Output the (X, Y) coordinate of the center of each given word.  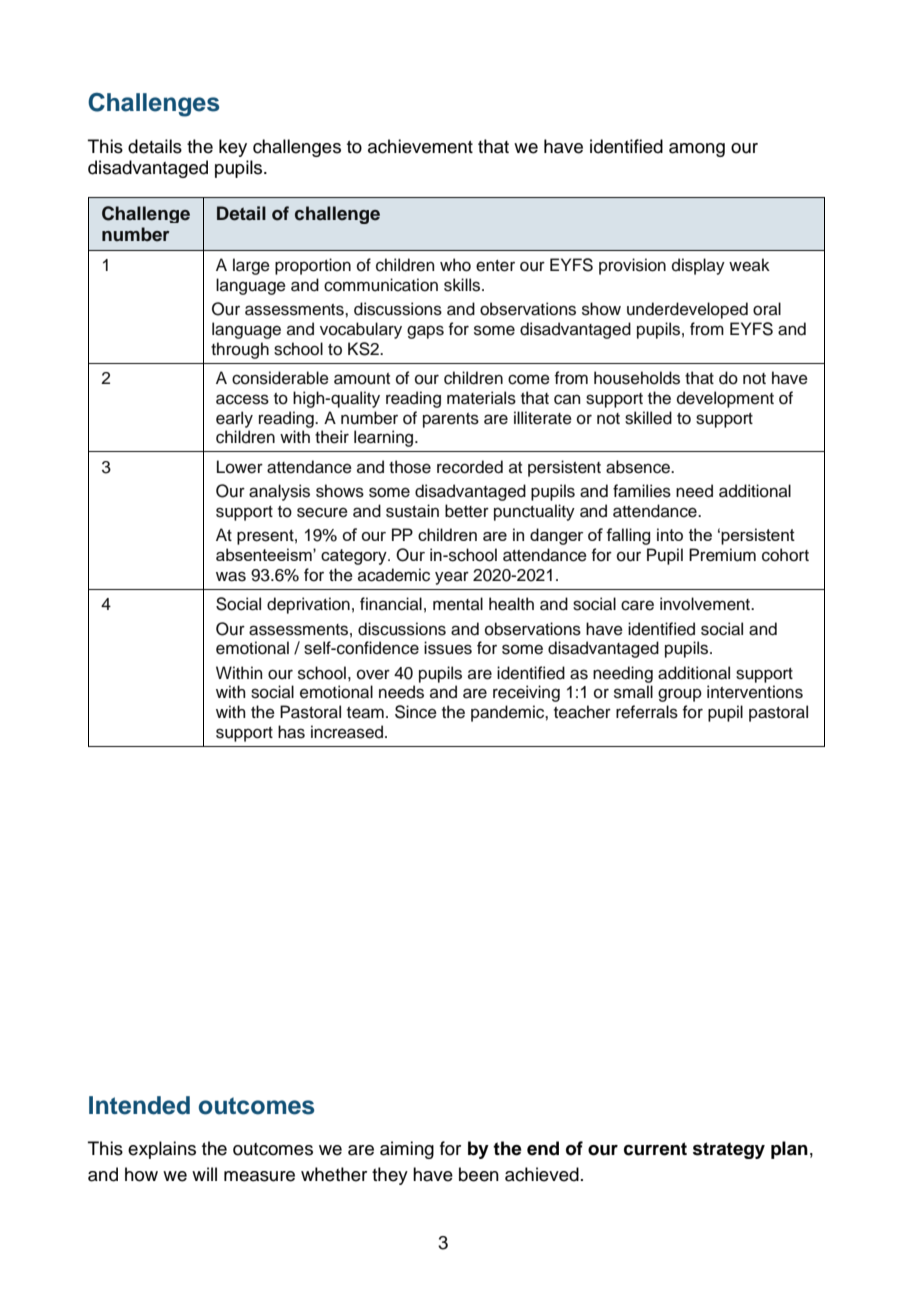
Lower (240, 467)
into (670, 534)
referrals (647, 712)
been (479, 1174)
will (204, 1174)
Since (416, 712)
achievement (420, 146)
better (467, 511)
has (291, 732)
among (697, 150)
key (233, 148)
